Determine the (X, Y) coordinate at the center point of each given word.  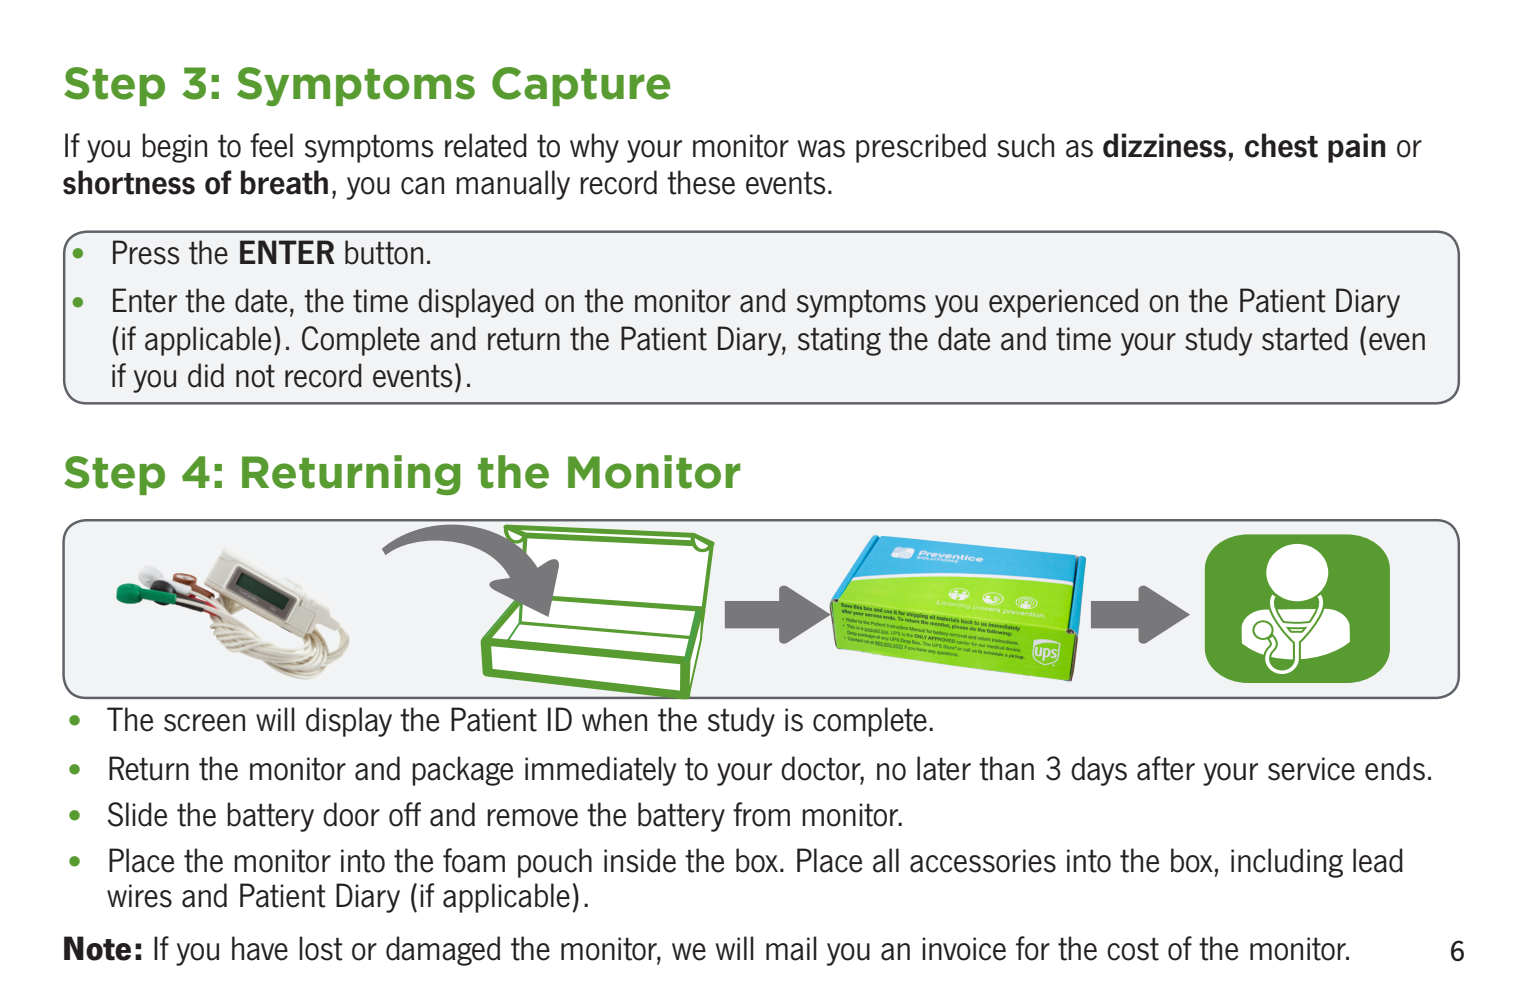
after (1166, 768)
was (821, 149)
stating (839, 341)
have (260, 948)
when (614, 719)
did (206, 375)
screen (204, 723)
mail (791, 948)
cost (1133, 949)
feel (271, 145)
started (1305, 338)
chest (1281, 145)
